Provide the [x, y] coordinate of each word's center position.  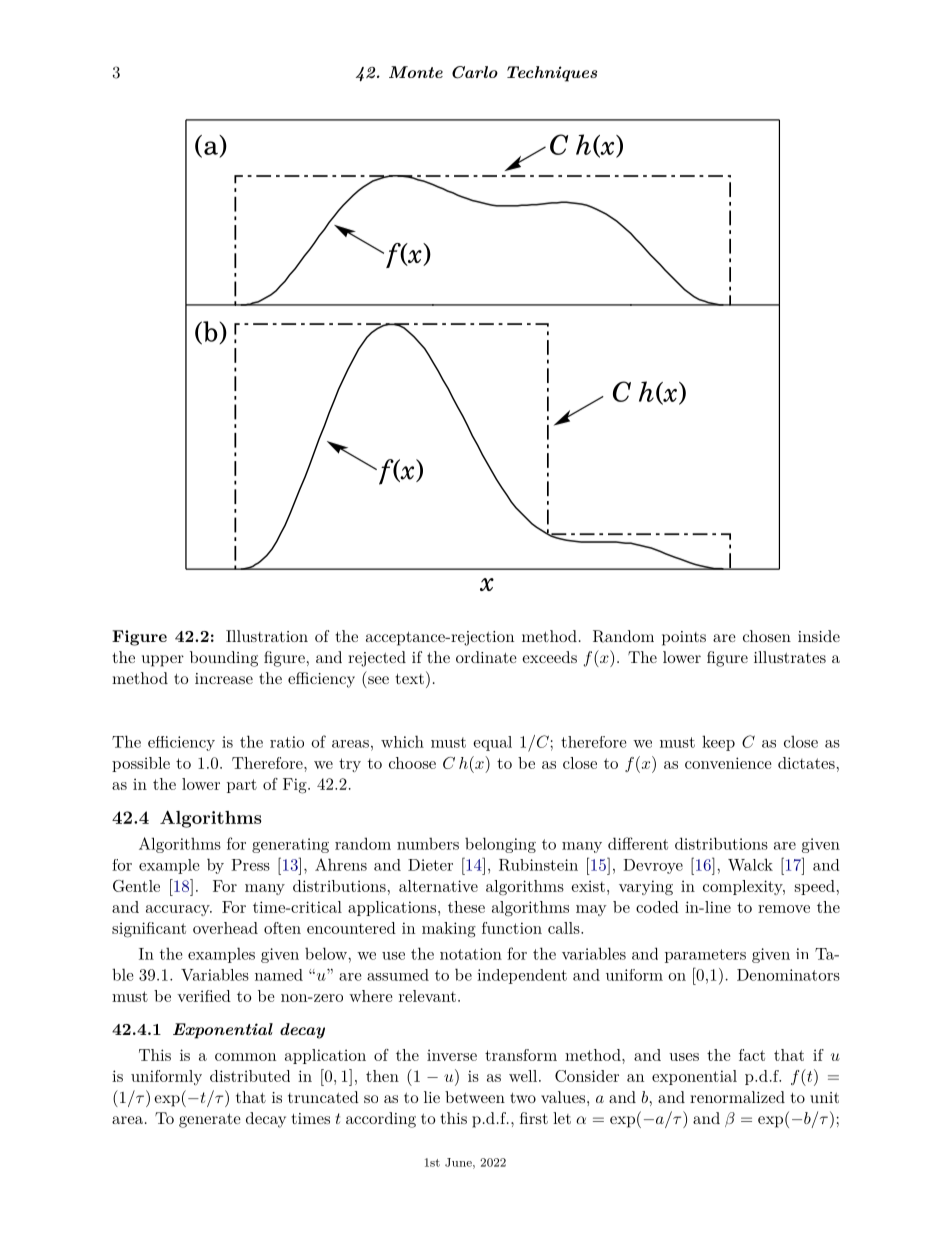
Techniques [552, 74]
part [242, 786]
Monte [416, 72]
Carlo [475, 72]
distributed [250, 1076]
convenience [728, 763]
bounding [224, 659]
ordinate [486, 657]
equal [492, 743]
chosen [767, 636]
